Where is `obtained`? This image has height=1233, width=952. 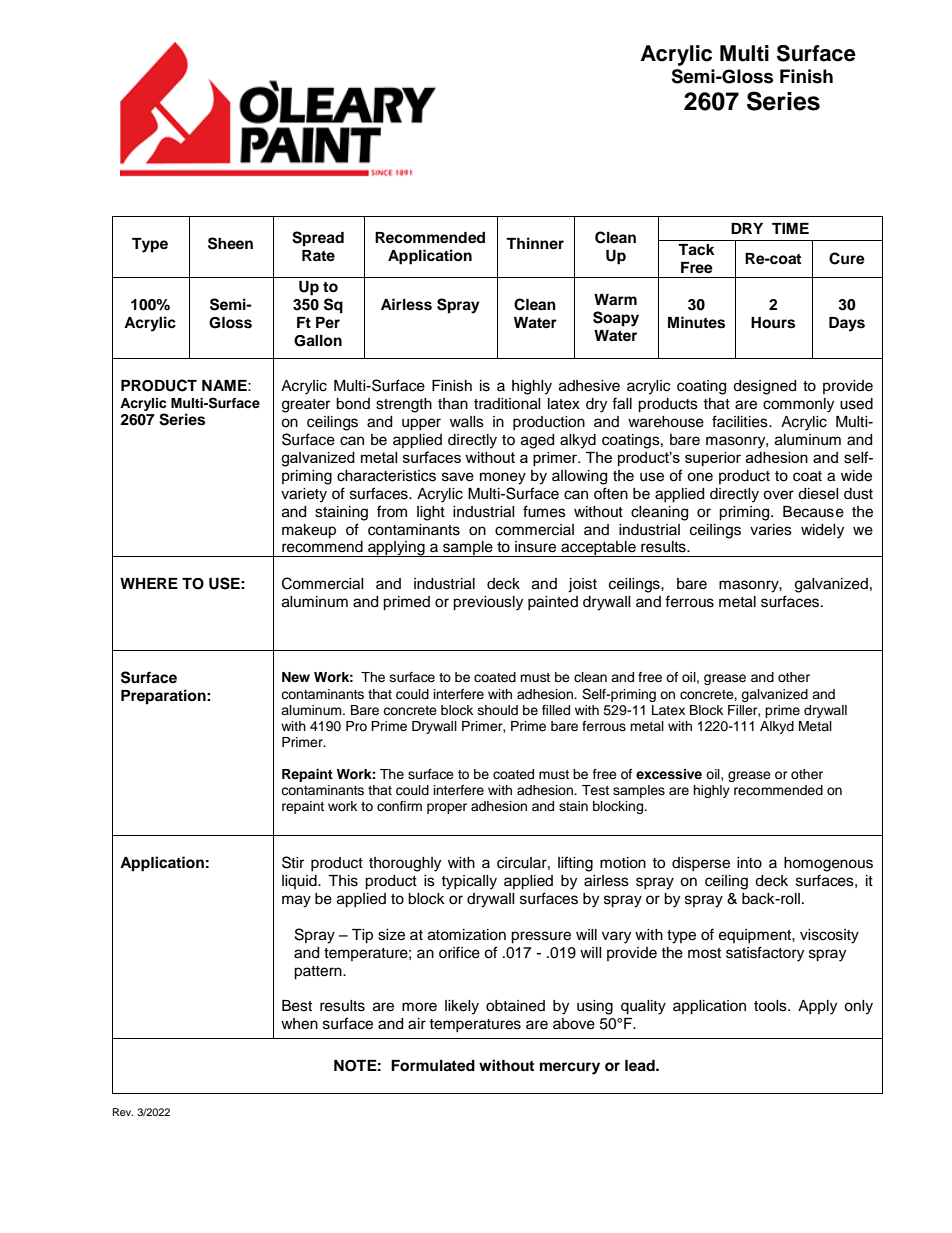
obtained is located at coordinates (515, 1006).
